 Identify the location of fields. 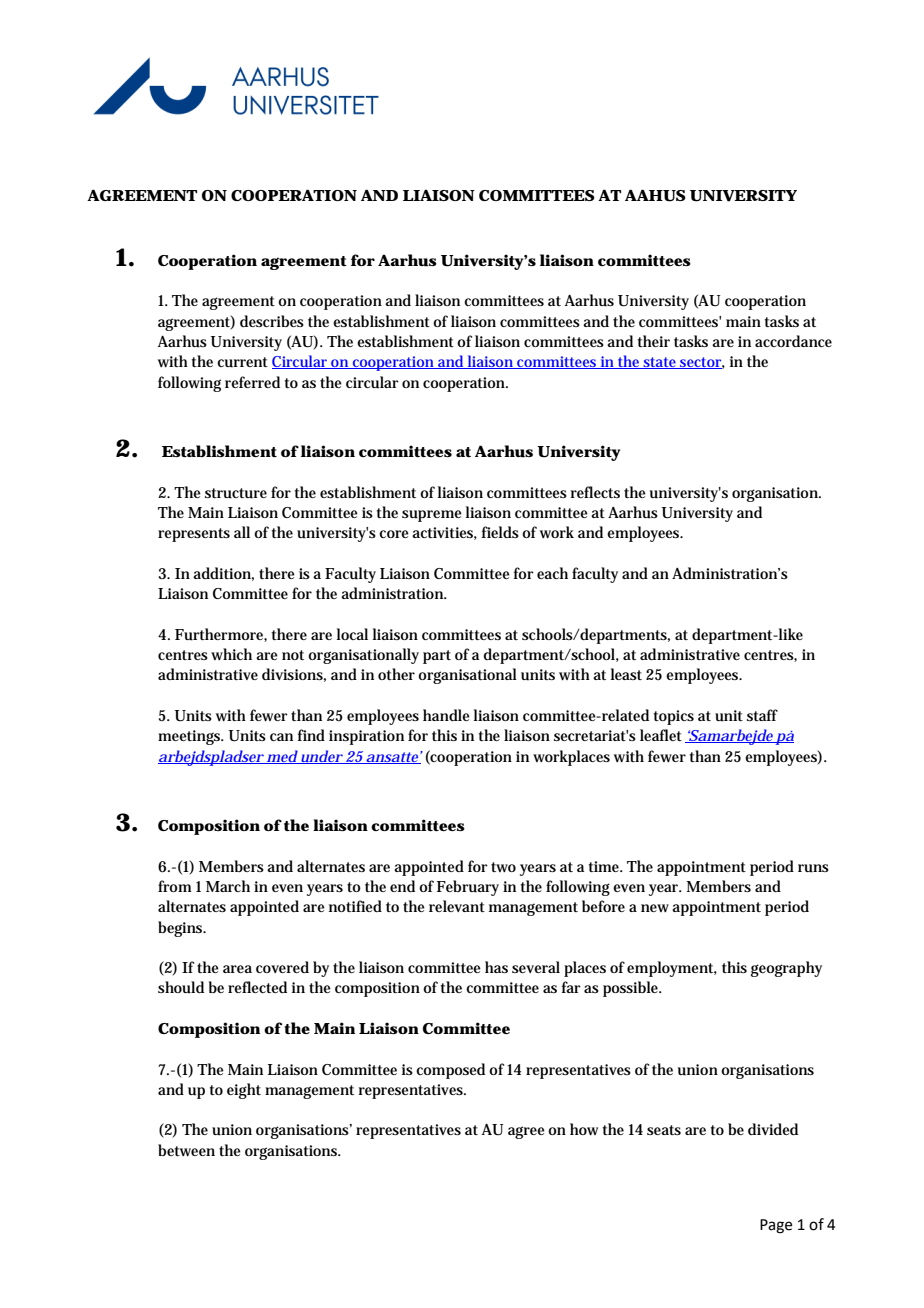
(500, 532).
